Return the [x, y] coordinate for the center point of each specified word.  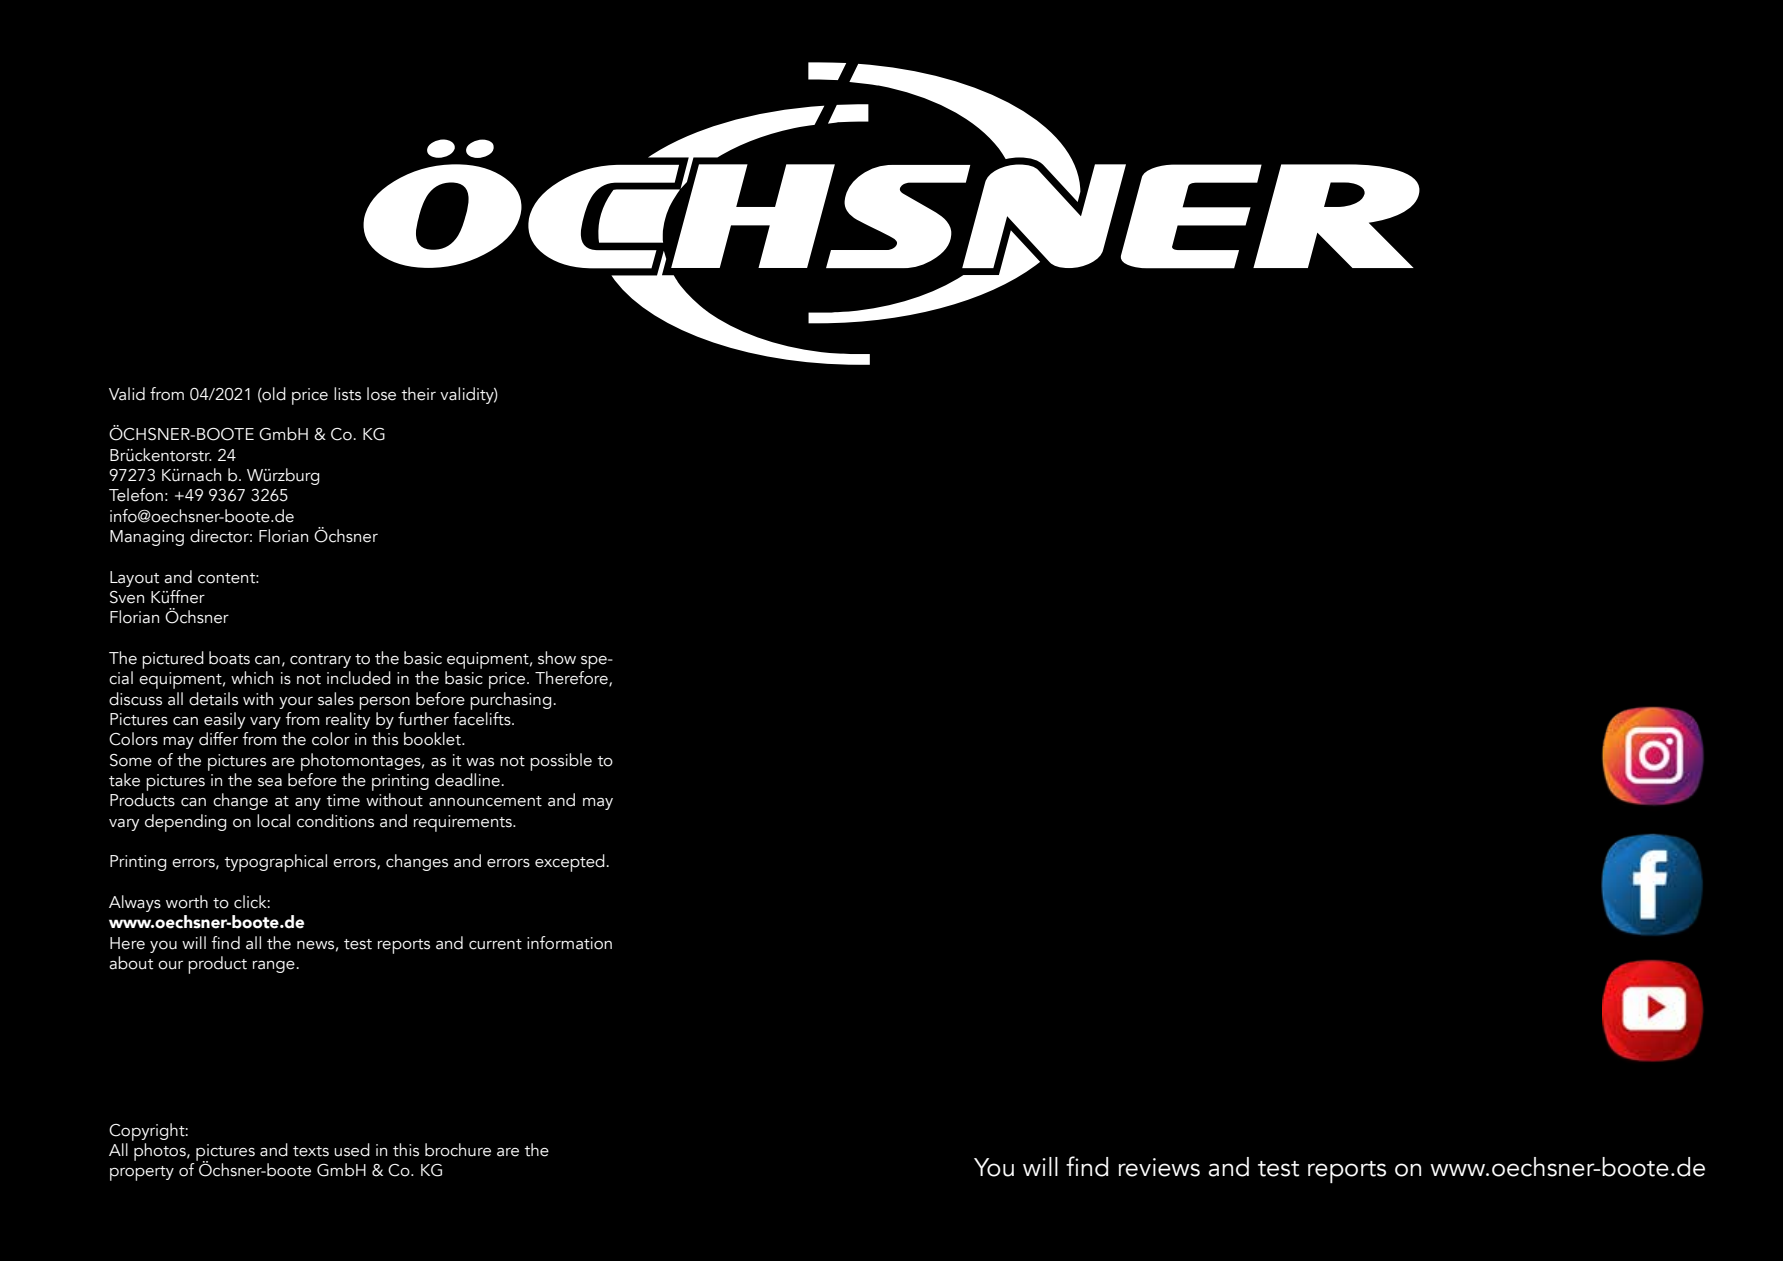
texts [311, 1151]
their [418, 394]
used [352, 1150]
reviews [1159, 1167]
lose [381, 394]
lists [347, 394]
